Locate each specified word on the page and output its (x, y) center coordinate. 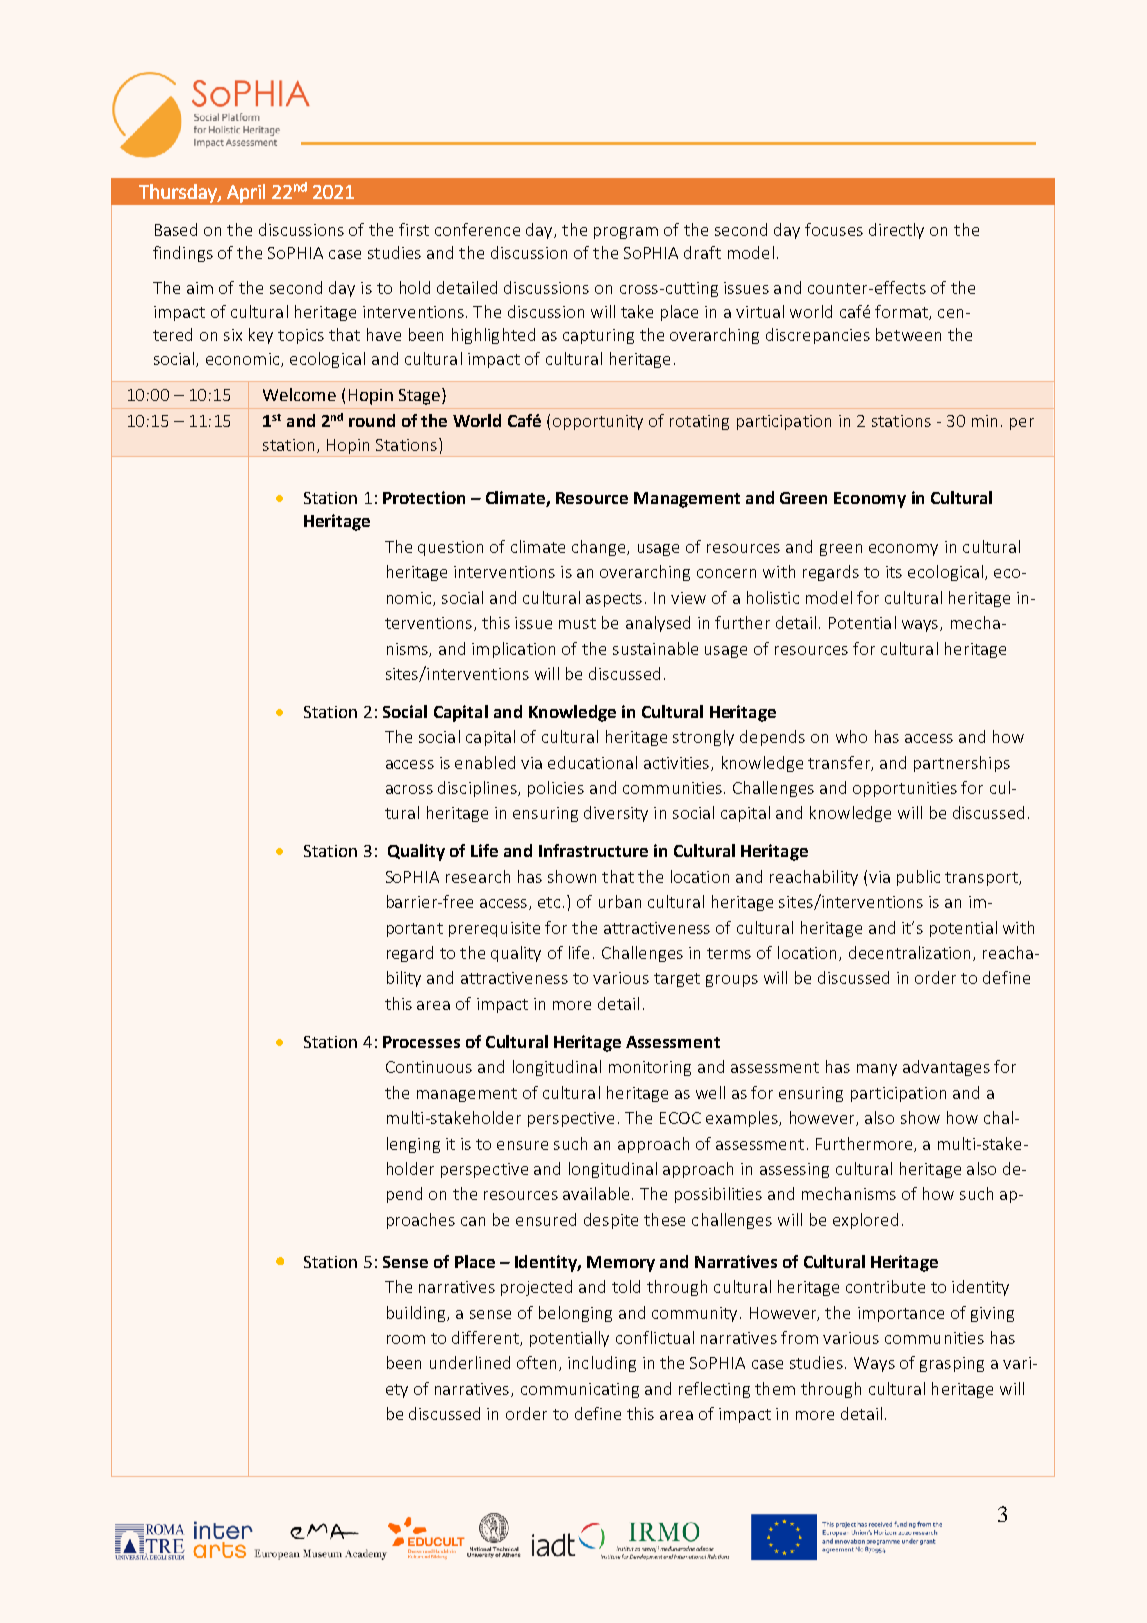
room (406, 1339)
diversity (616, 814)
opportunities (905, 789)
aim (200, 288)
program (626, 233)
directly (896, 231)
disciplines (478, 789)
